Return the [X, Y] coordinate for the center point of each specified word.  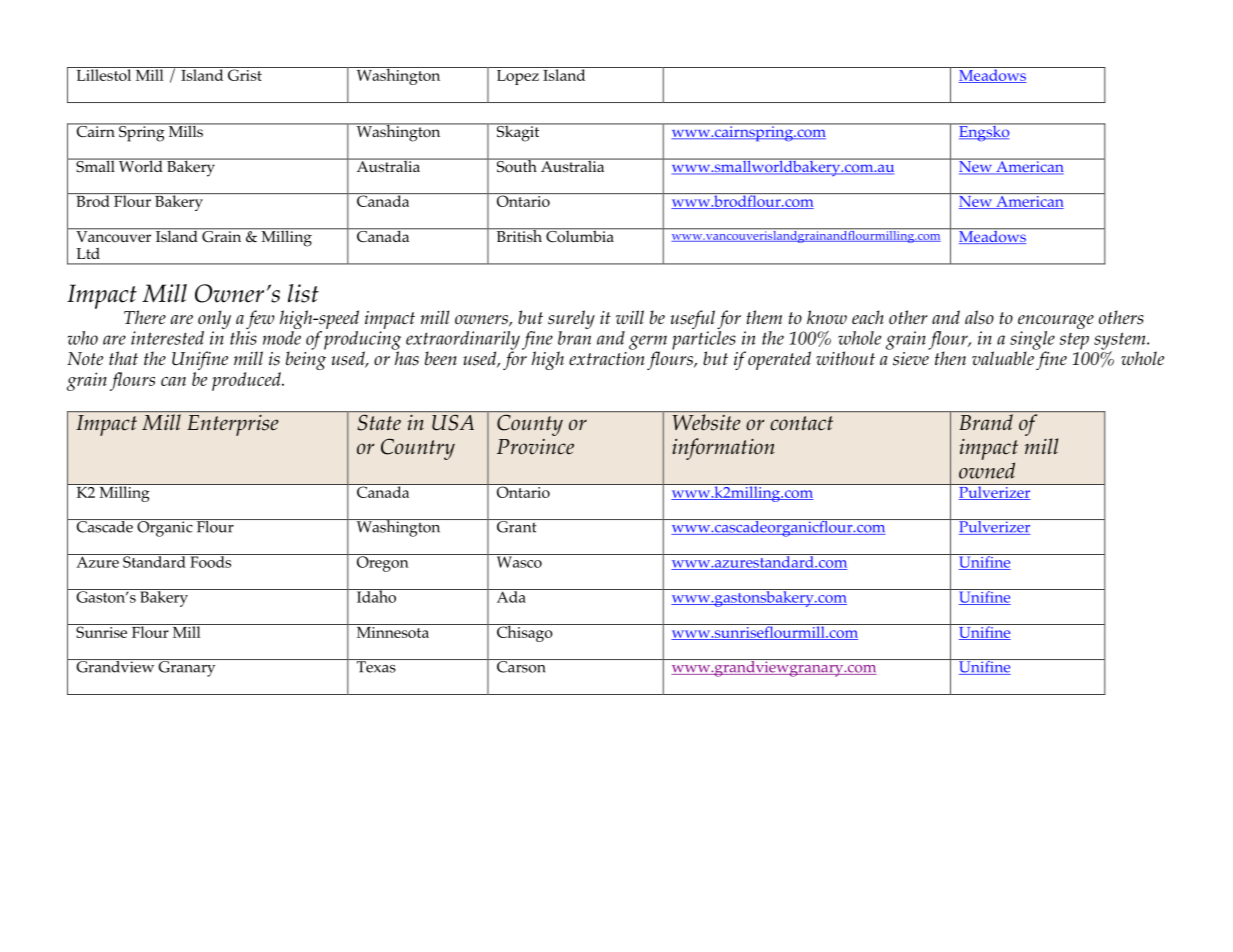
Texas [376, 666]
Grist [245, 74]
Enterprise [233, 425]
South [516, 165]
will [630, 317]
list [303, 293]
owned [987, 470]
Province [535, 447]
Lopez [517, 76]
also [979, 317]
